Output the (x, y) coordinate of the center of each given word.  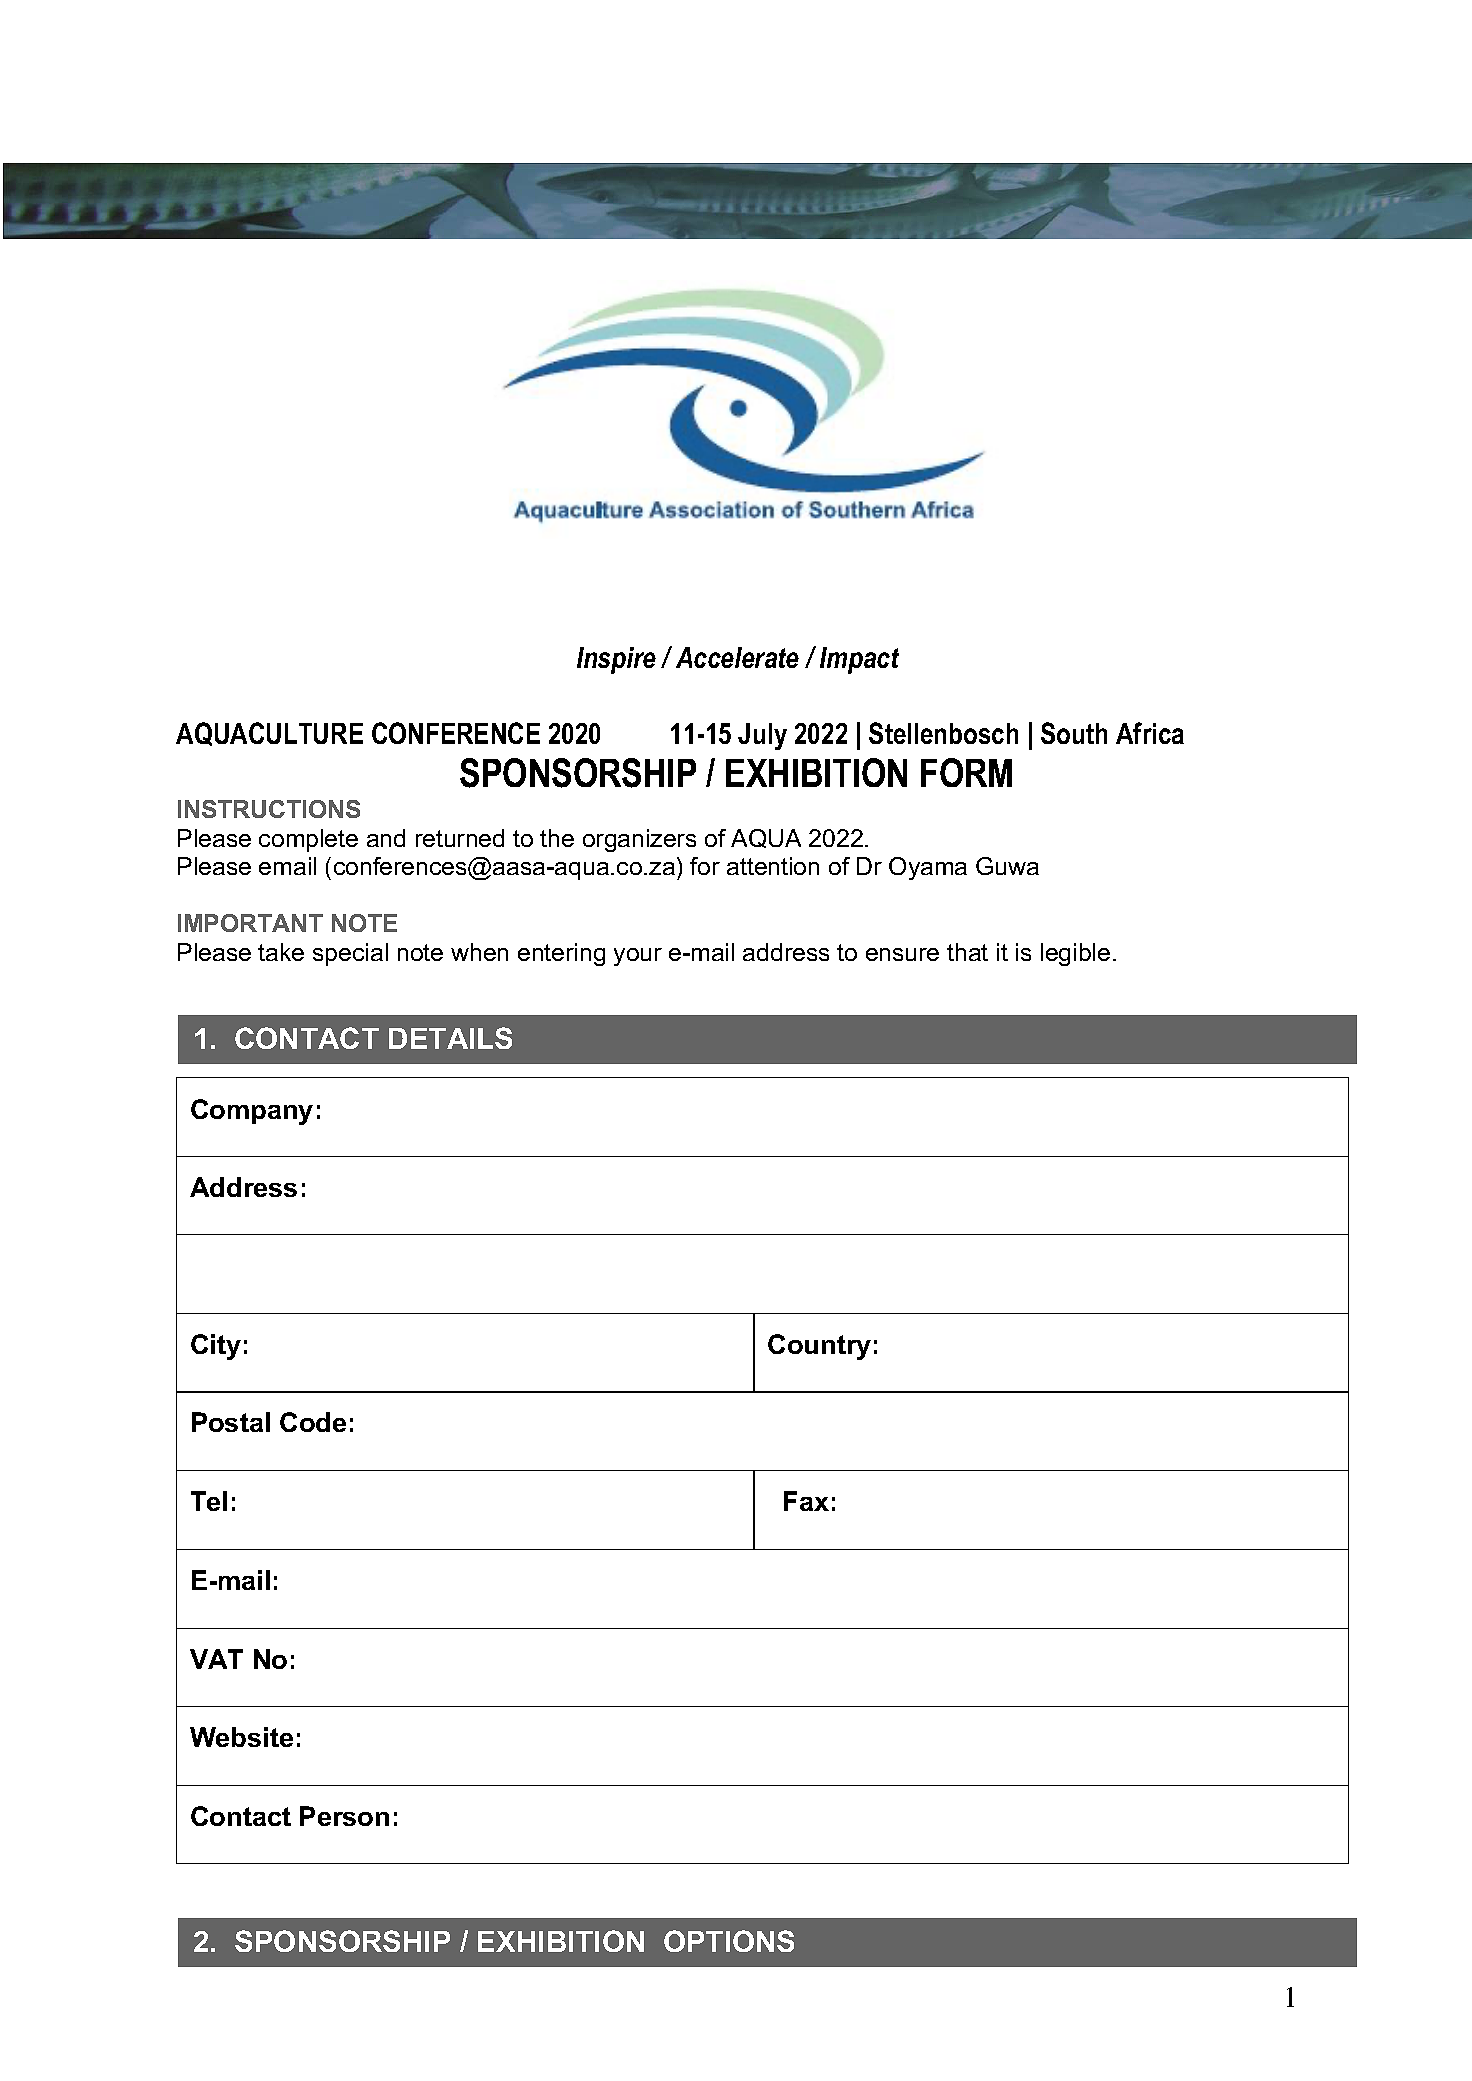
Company (252, 1112)
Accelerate (737, 657)
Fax (806, 1501)
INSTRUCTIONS (269, 809)
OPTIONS (729, 1941)
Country (819, 1347)
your (638, 957)
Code (313, 1422)
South (1074, 733)
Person (344, 1816)
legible (1075, 954)
